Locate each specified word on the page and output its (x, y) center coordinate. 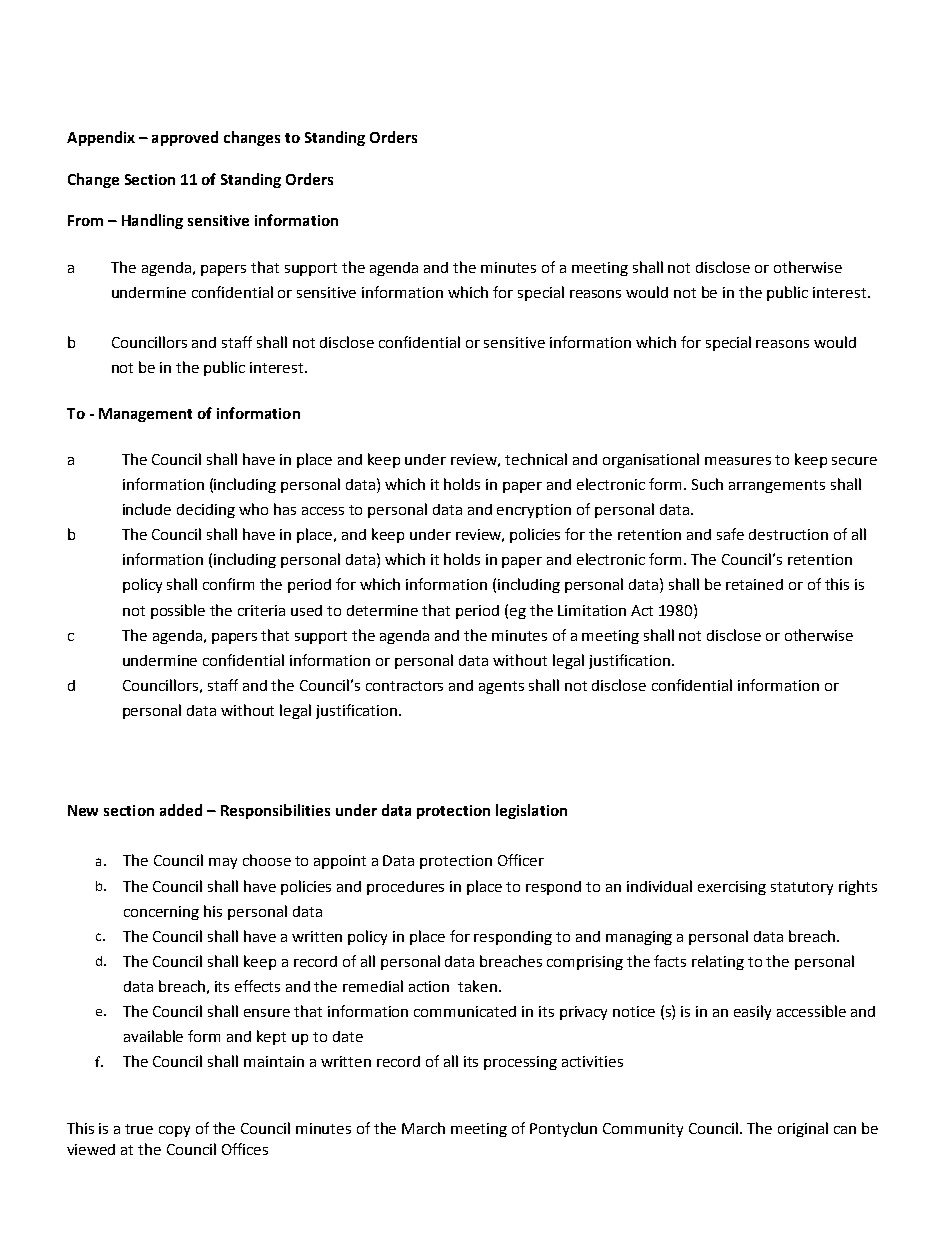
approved (185, 138)
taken (479, 986)
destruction (788, 534)
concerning (161, 913)
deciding (206, 511)
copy (174, 1131)
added (181, 810)
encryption (534, 511)
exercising (732, 888)
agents (501, 687)
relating (718, 962)
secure (854, 461)
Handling (152, 221)
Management (145, 415)
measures (738, 461)
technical (536, 459)
